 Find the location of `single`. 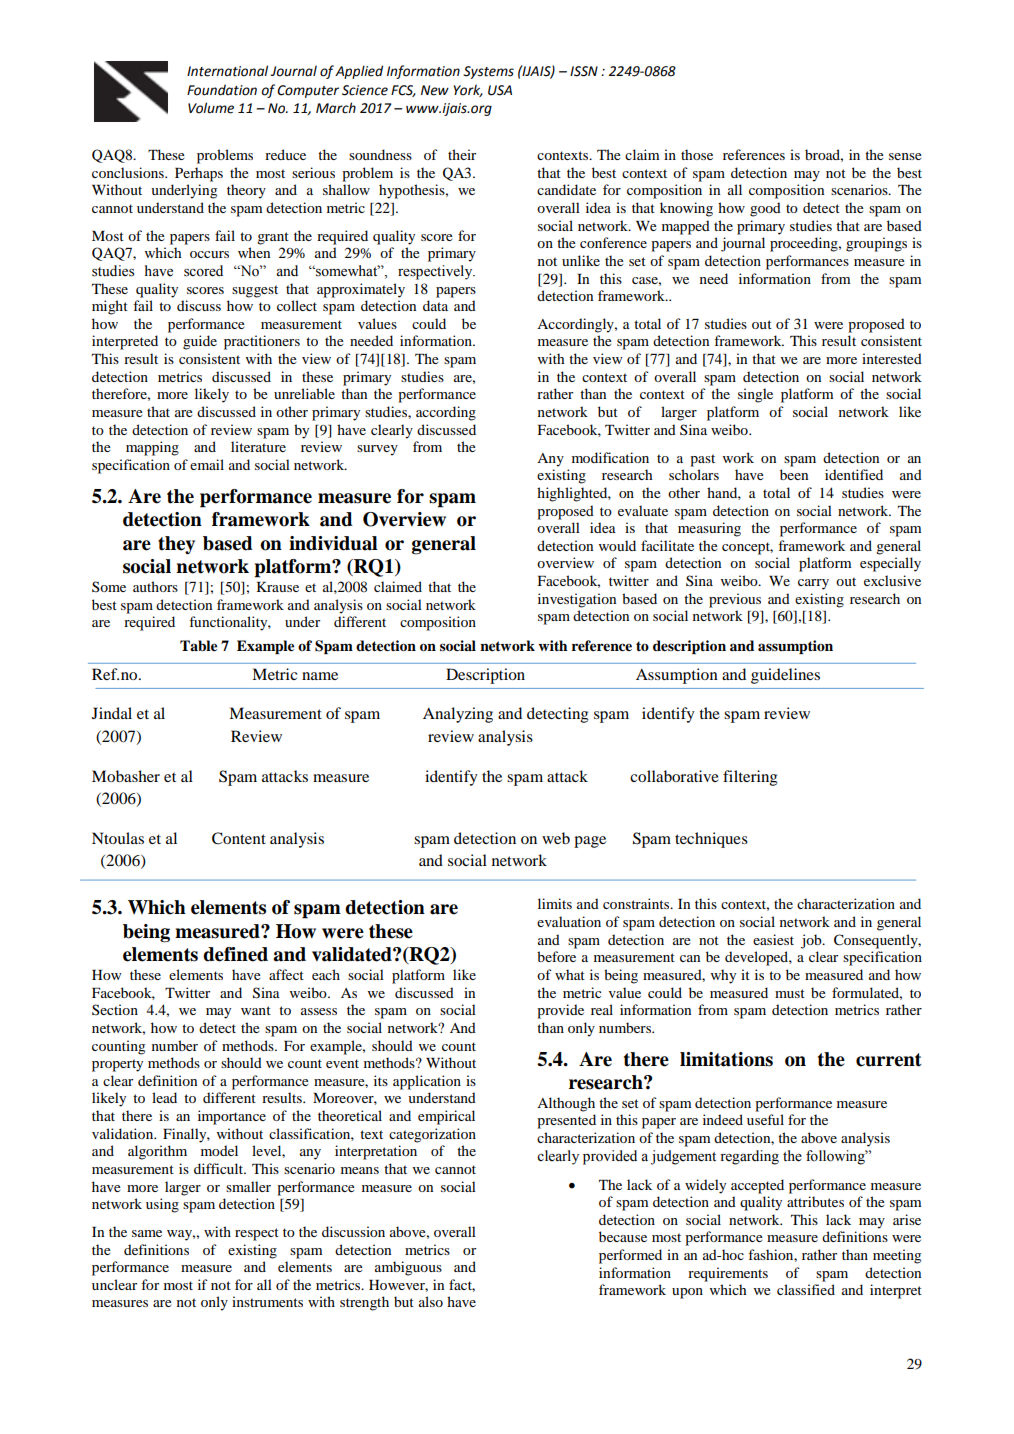

single is located at coordinates (755, 395).
